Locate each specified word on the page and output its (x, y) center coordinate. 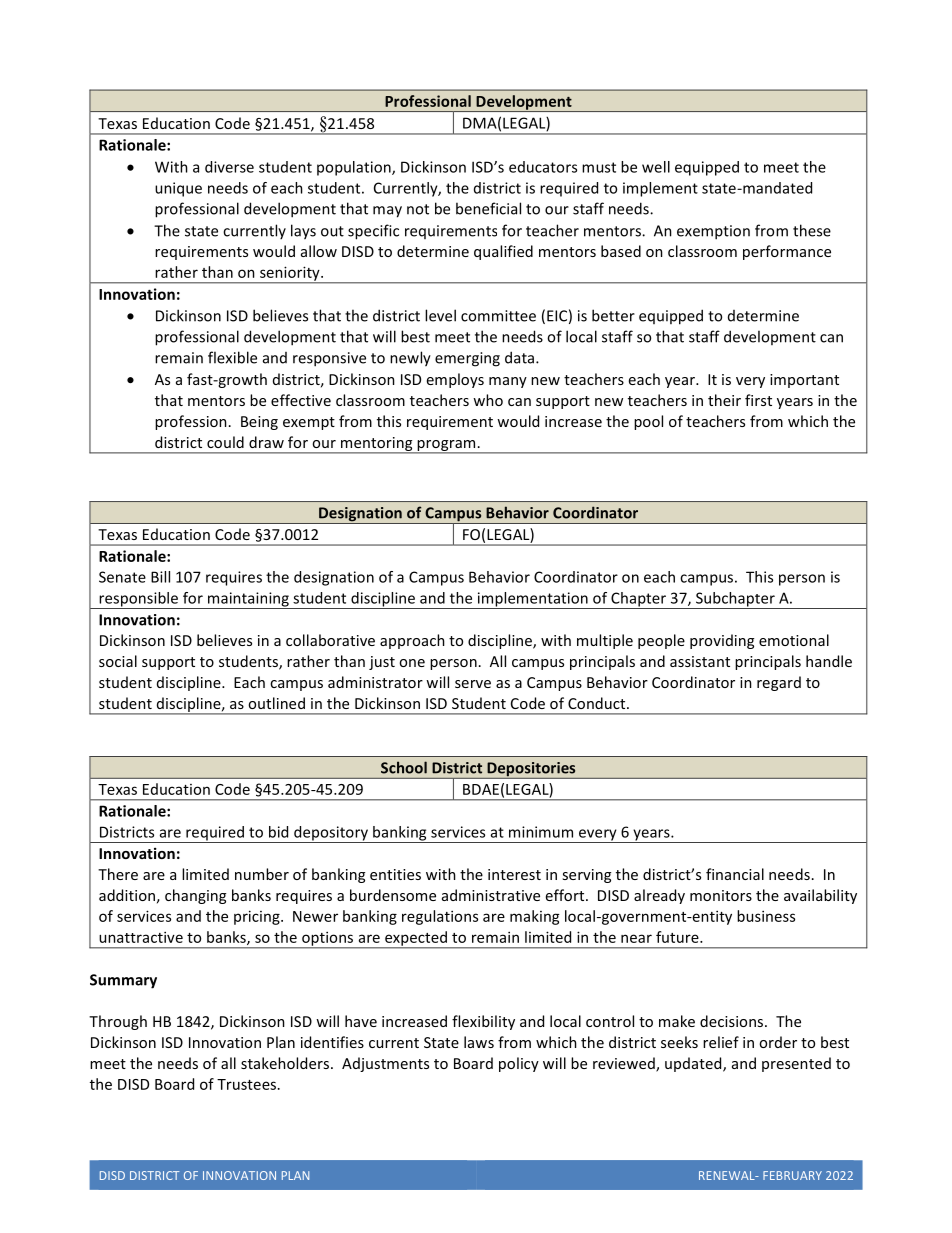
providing (722, 641)
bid (278, 832)
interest (514, 874)
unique (178, 189)
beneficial (488, 208)
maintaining (248, 600)
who (488, 400)
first (758, 400)
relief (721, 1042)
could (225, 442)
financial (735, 874)
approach (412, 641)
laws (479, 1042)
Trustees (248, 1084)
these (812, 230)
